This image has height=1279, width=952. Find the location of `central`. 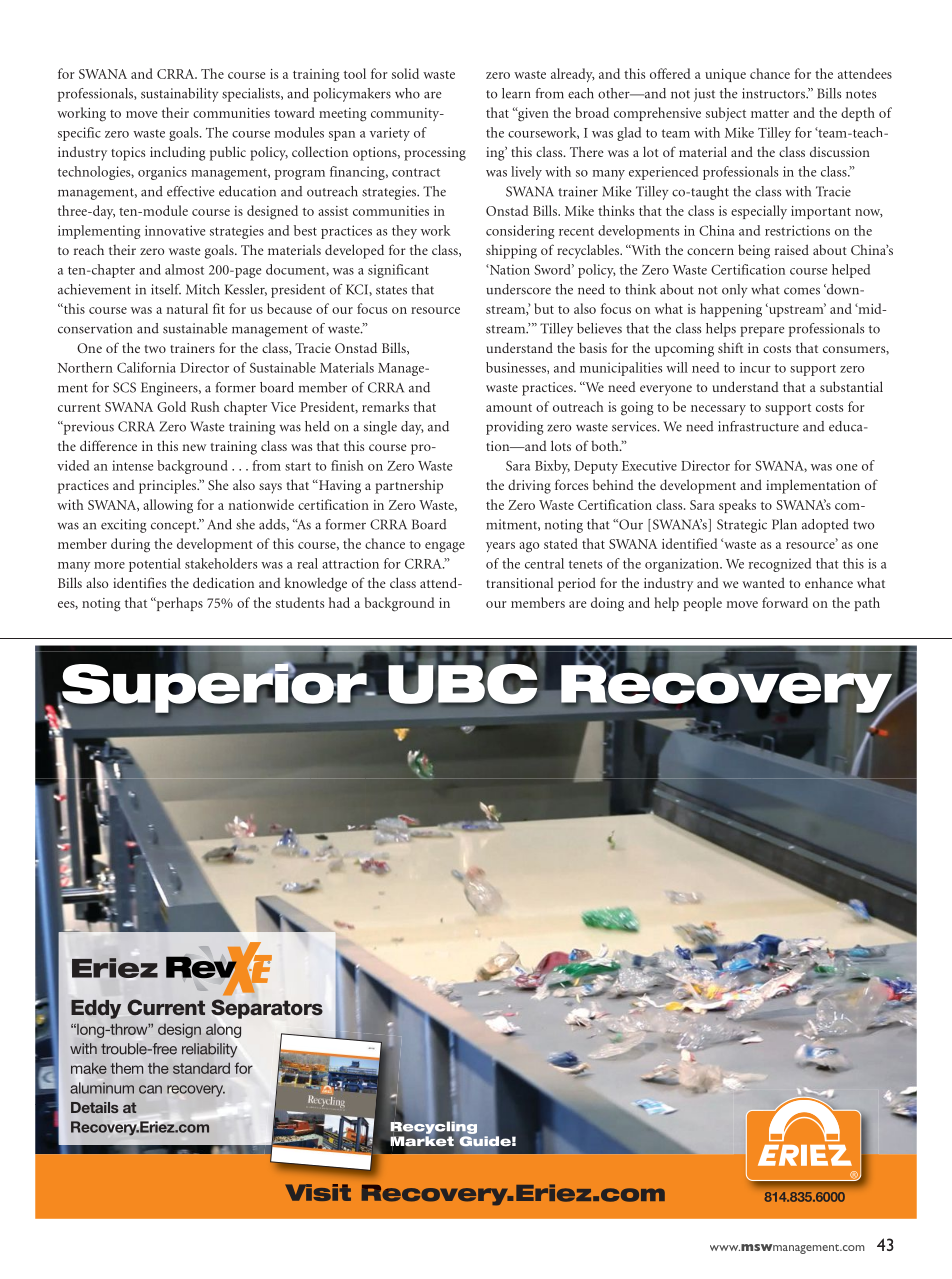

central is located at coordinates (544, 563).
